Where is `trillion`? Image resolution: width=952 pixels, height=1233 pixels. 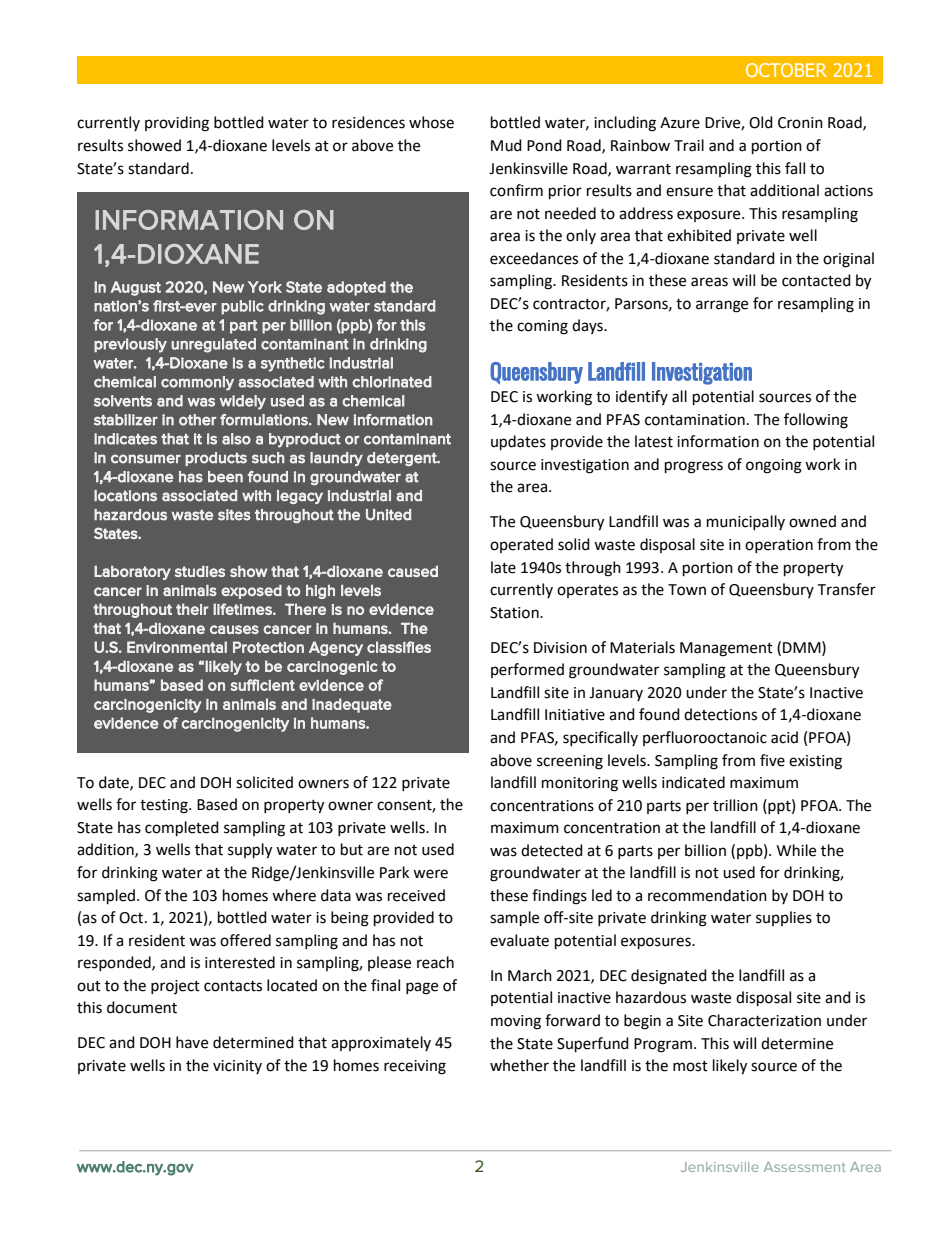 trillion is located at coordinates (735, 805).
